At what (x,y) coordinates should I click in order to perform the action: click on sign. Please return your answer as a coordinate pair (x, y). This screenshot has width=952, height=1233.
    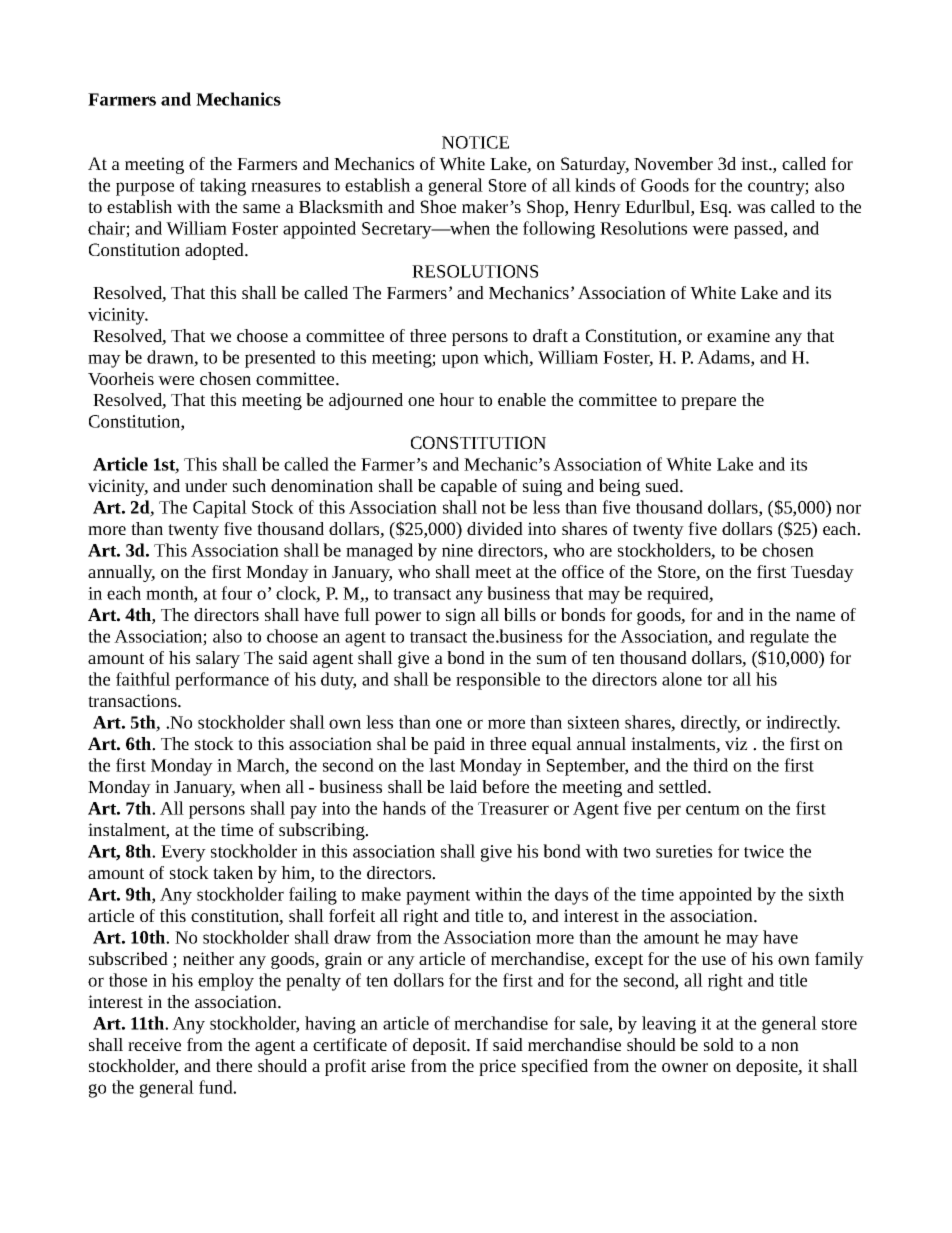
    Looking at the image, I should click on (461, 616).
